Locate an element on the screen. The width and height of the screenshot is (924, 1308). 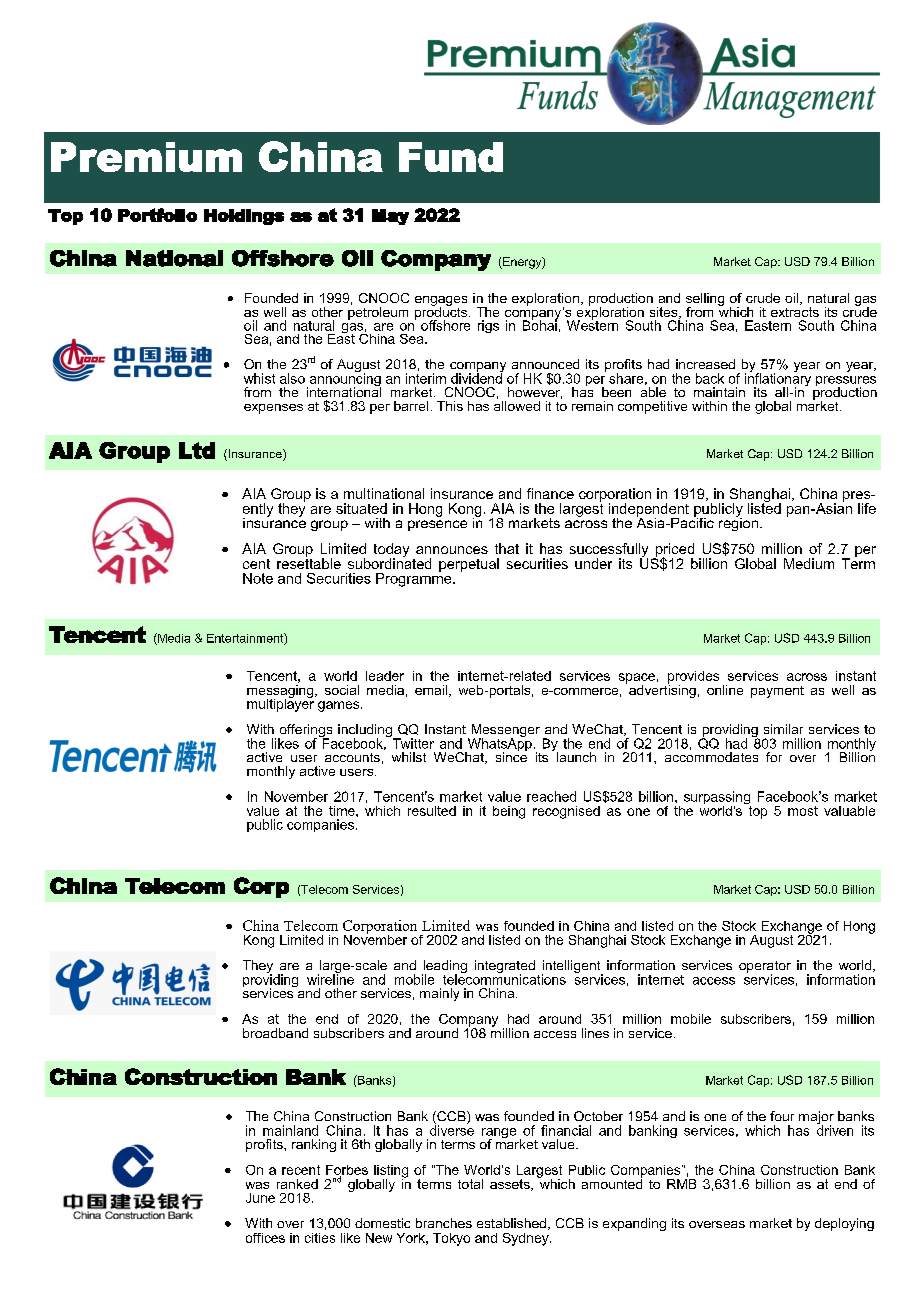
allowed is located at coordinates (517, 404).
